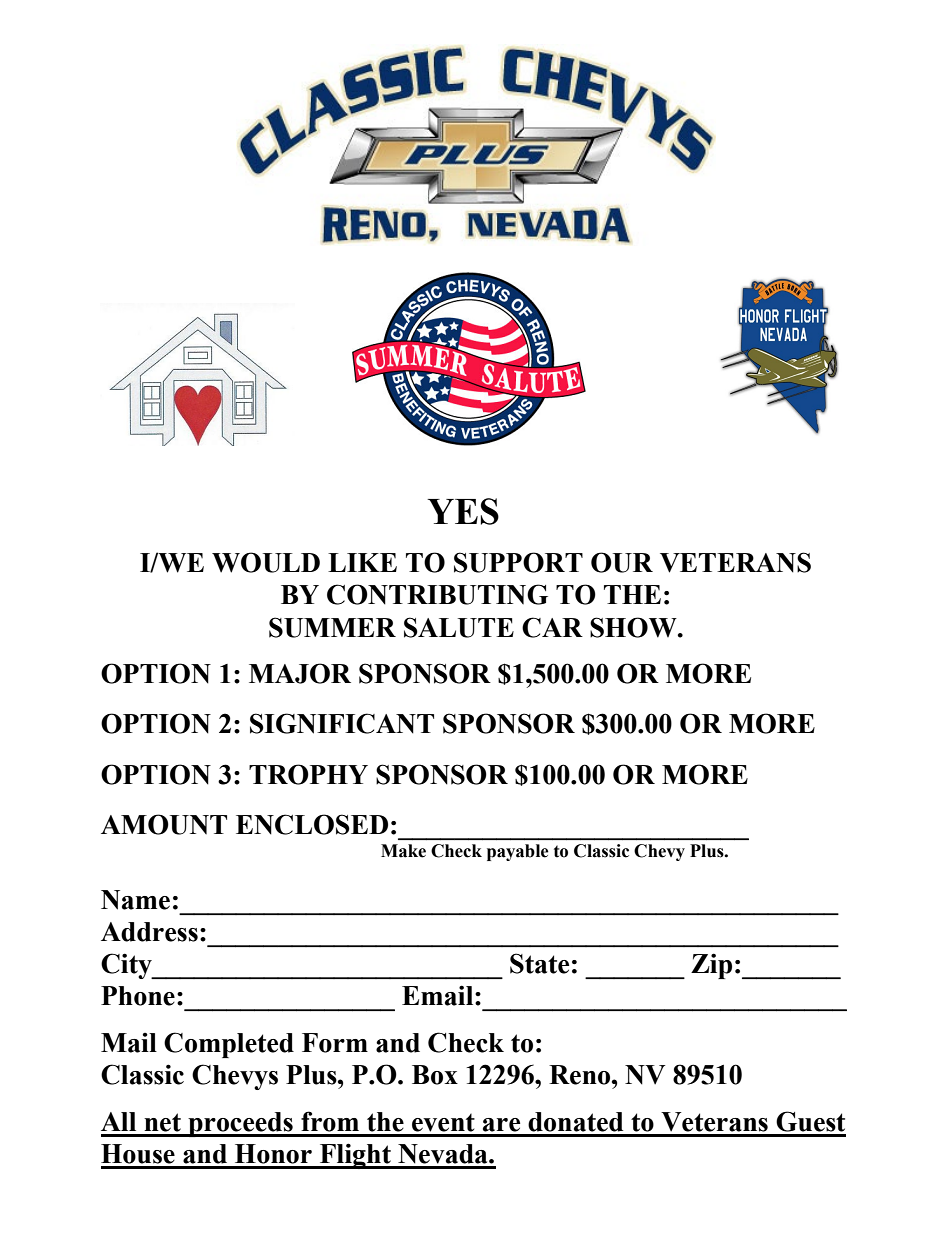 The width and height of the image is (952, 1233). I want to click on MAJOR, so click(300, 673).
